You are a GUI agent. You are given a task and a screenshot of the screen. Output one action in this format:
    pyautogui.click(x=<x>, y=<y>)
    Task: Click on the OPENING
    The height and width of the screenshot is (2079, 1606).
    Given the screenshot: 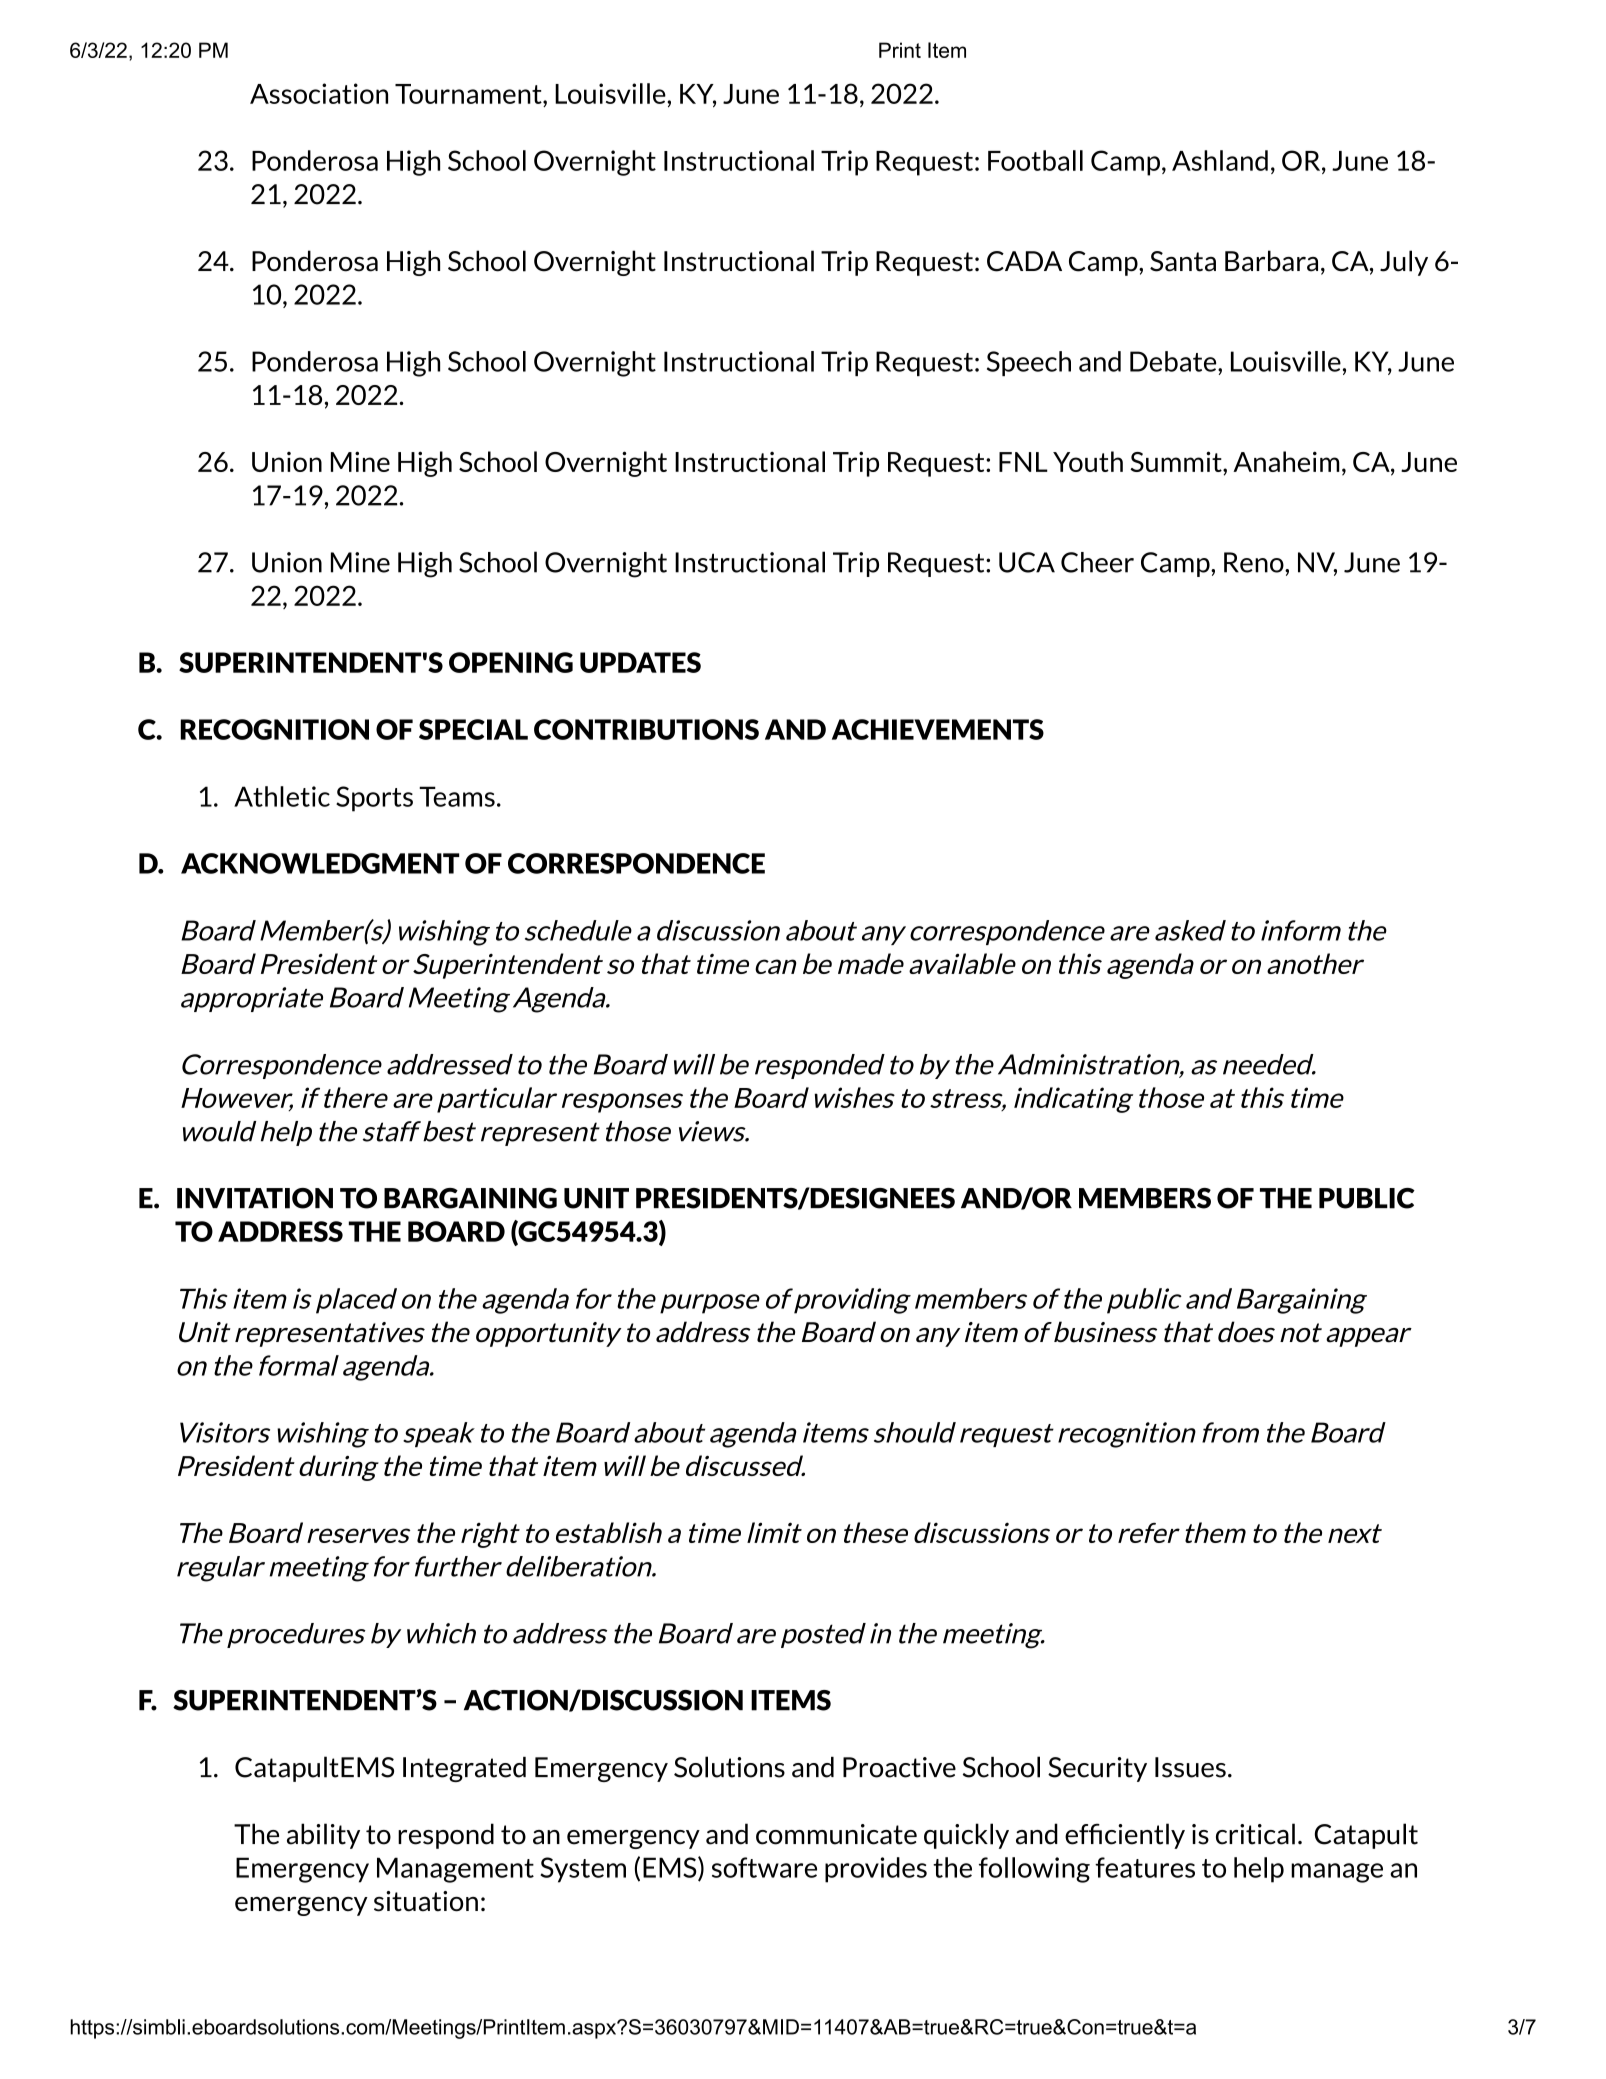 What is the action you would take?
    pyautogui.click(x=511, y=662)
